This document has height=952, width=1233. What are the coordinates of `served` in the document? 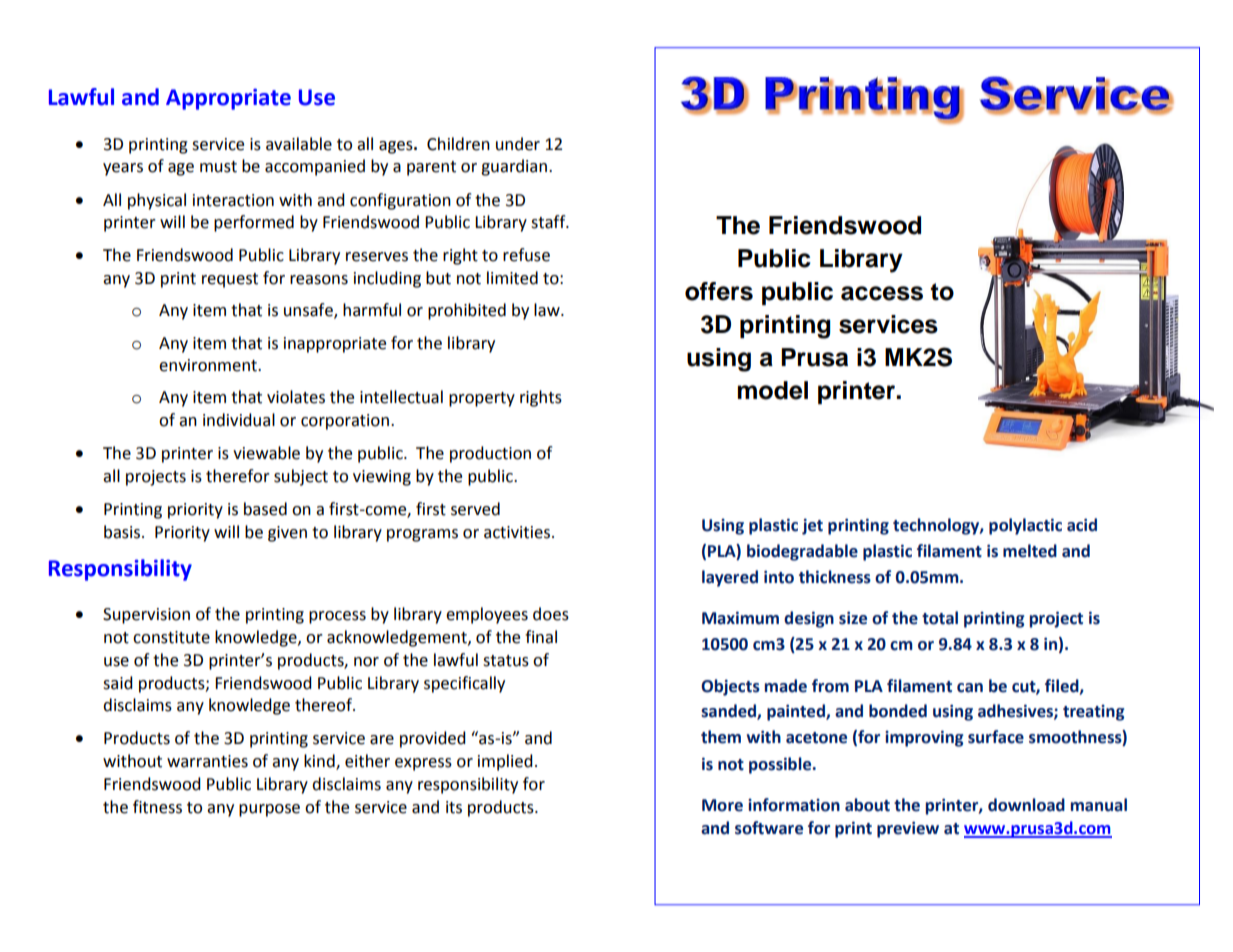 It's located at (475, 509).
